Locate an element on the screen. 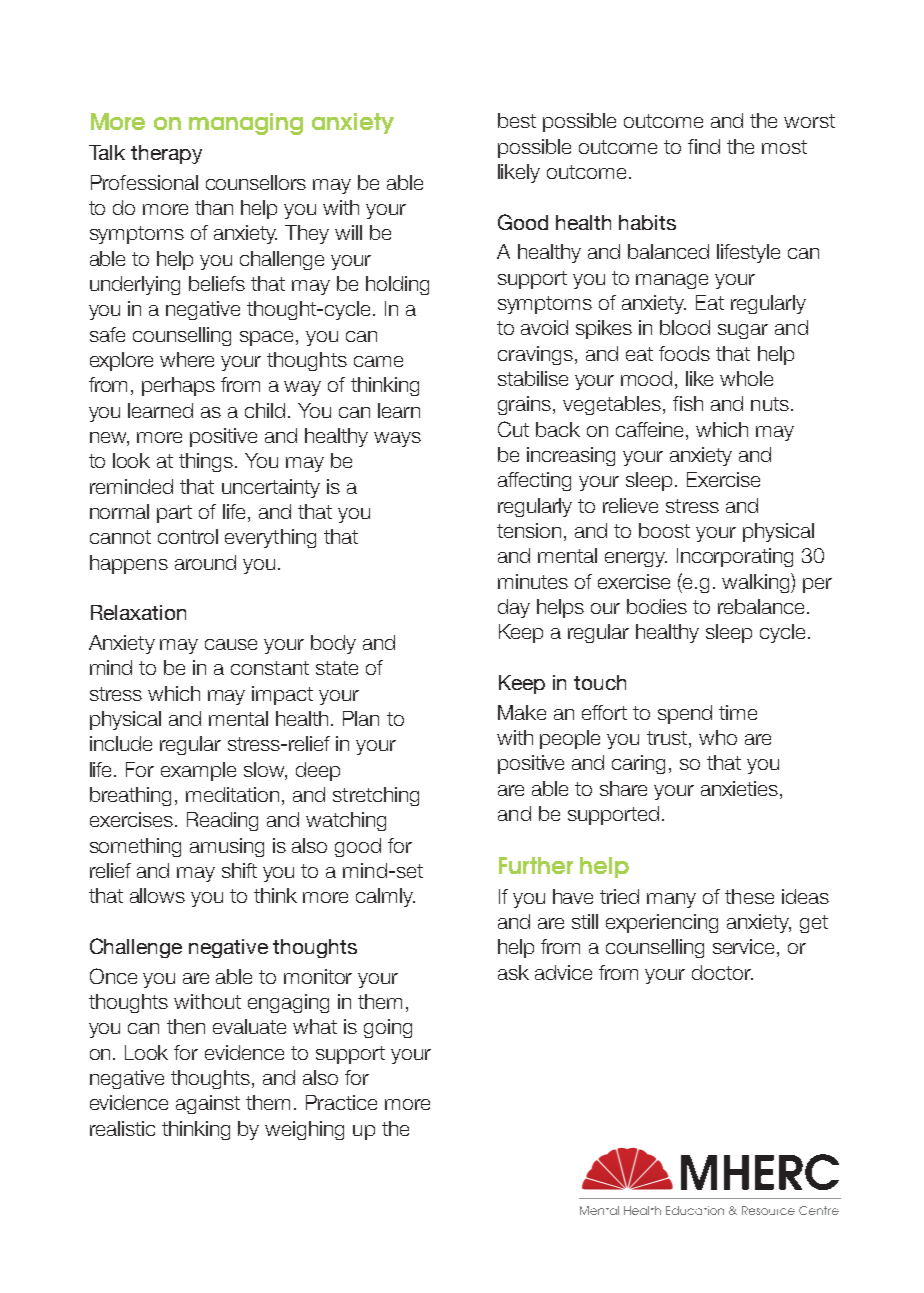 The height and width of the screenshot is (1293, 924). therapy is located at coordinates (166, 154).
